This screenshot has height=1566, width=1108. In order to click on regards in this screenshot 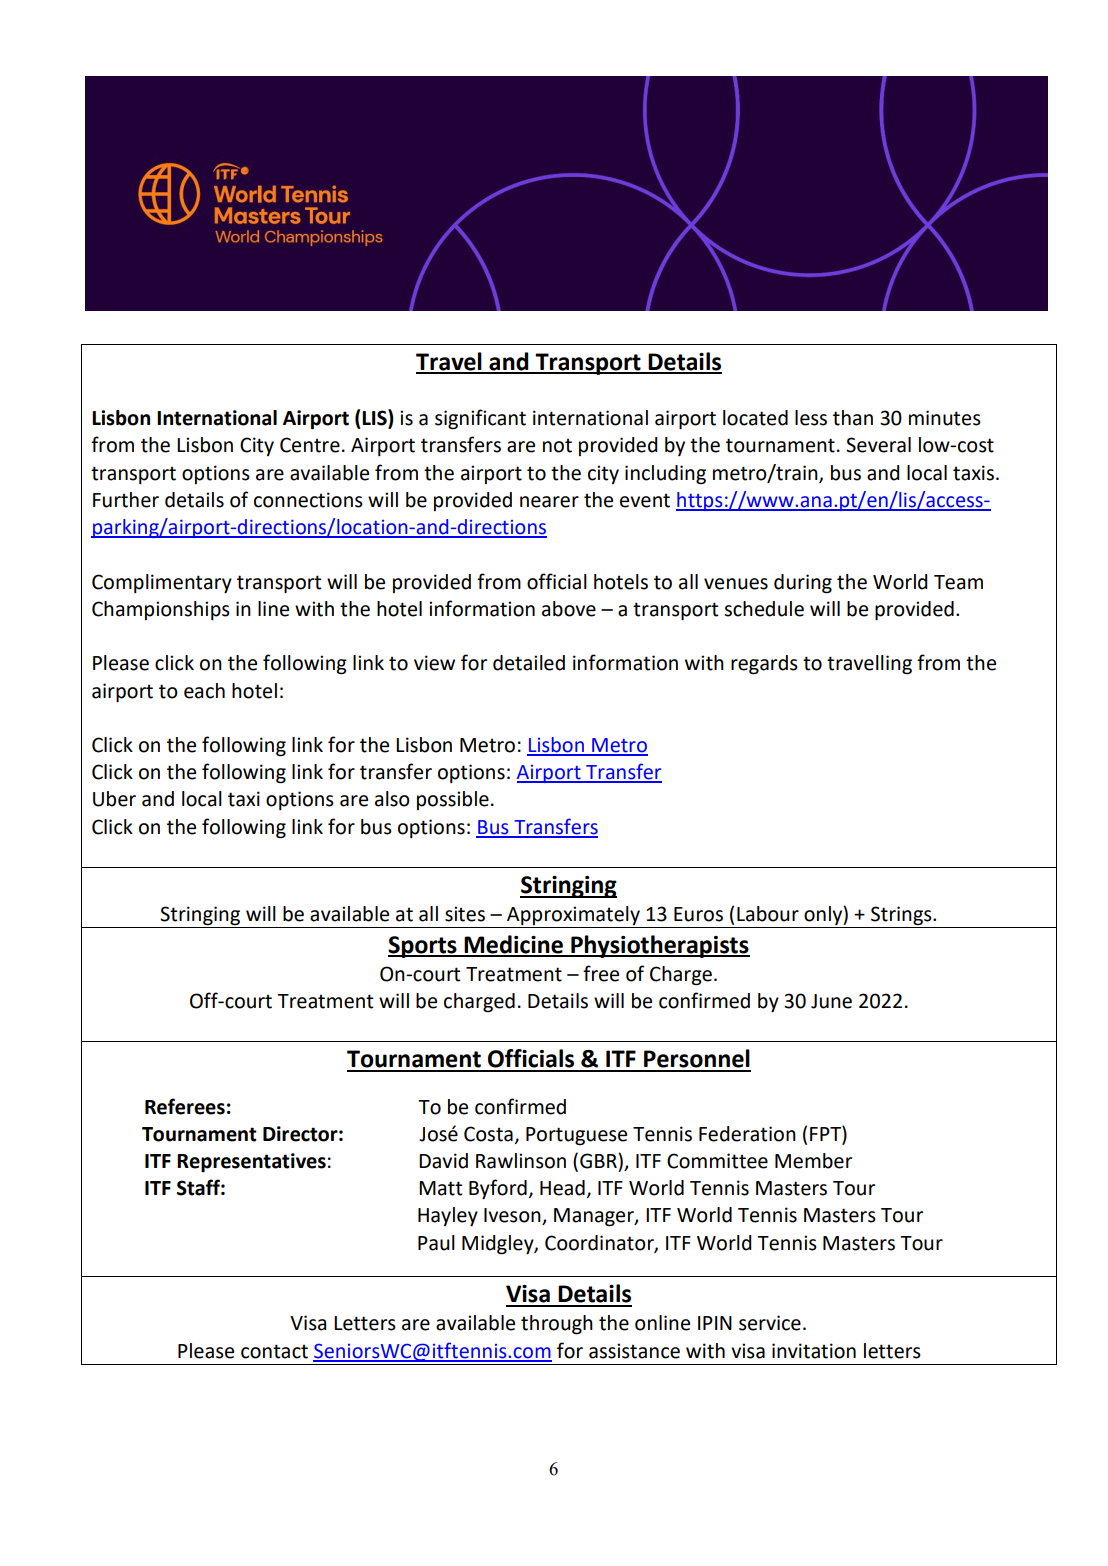, I will do `click(764, 665)`.
